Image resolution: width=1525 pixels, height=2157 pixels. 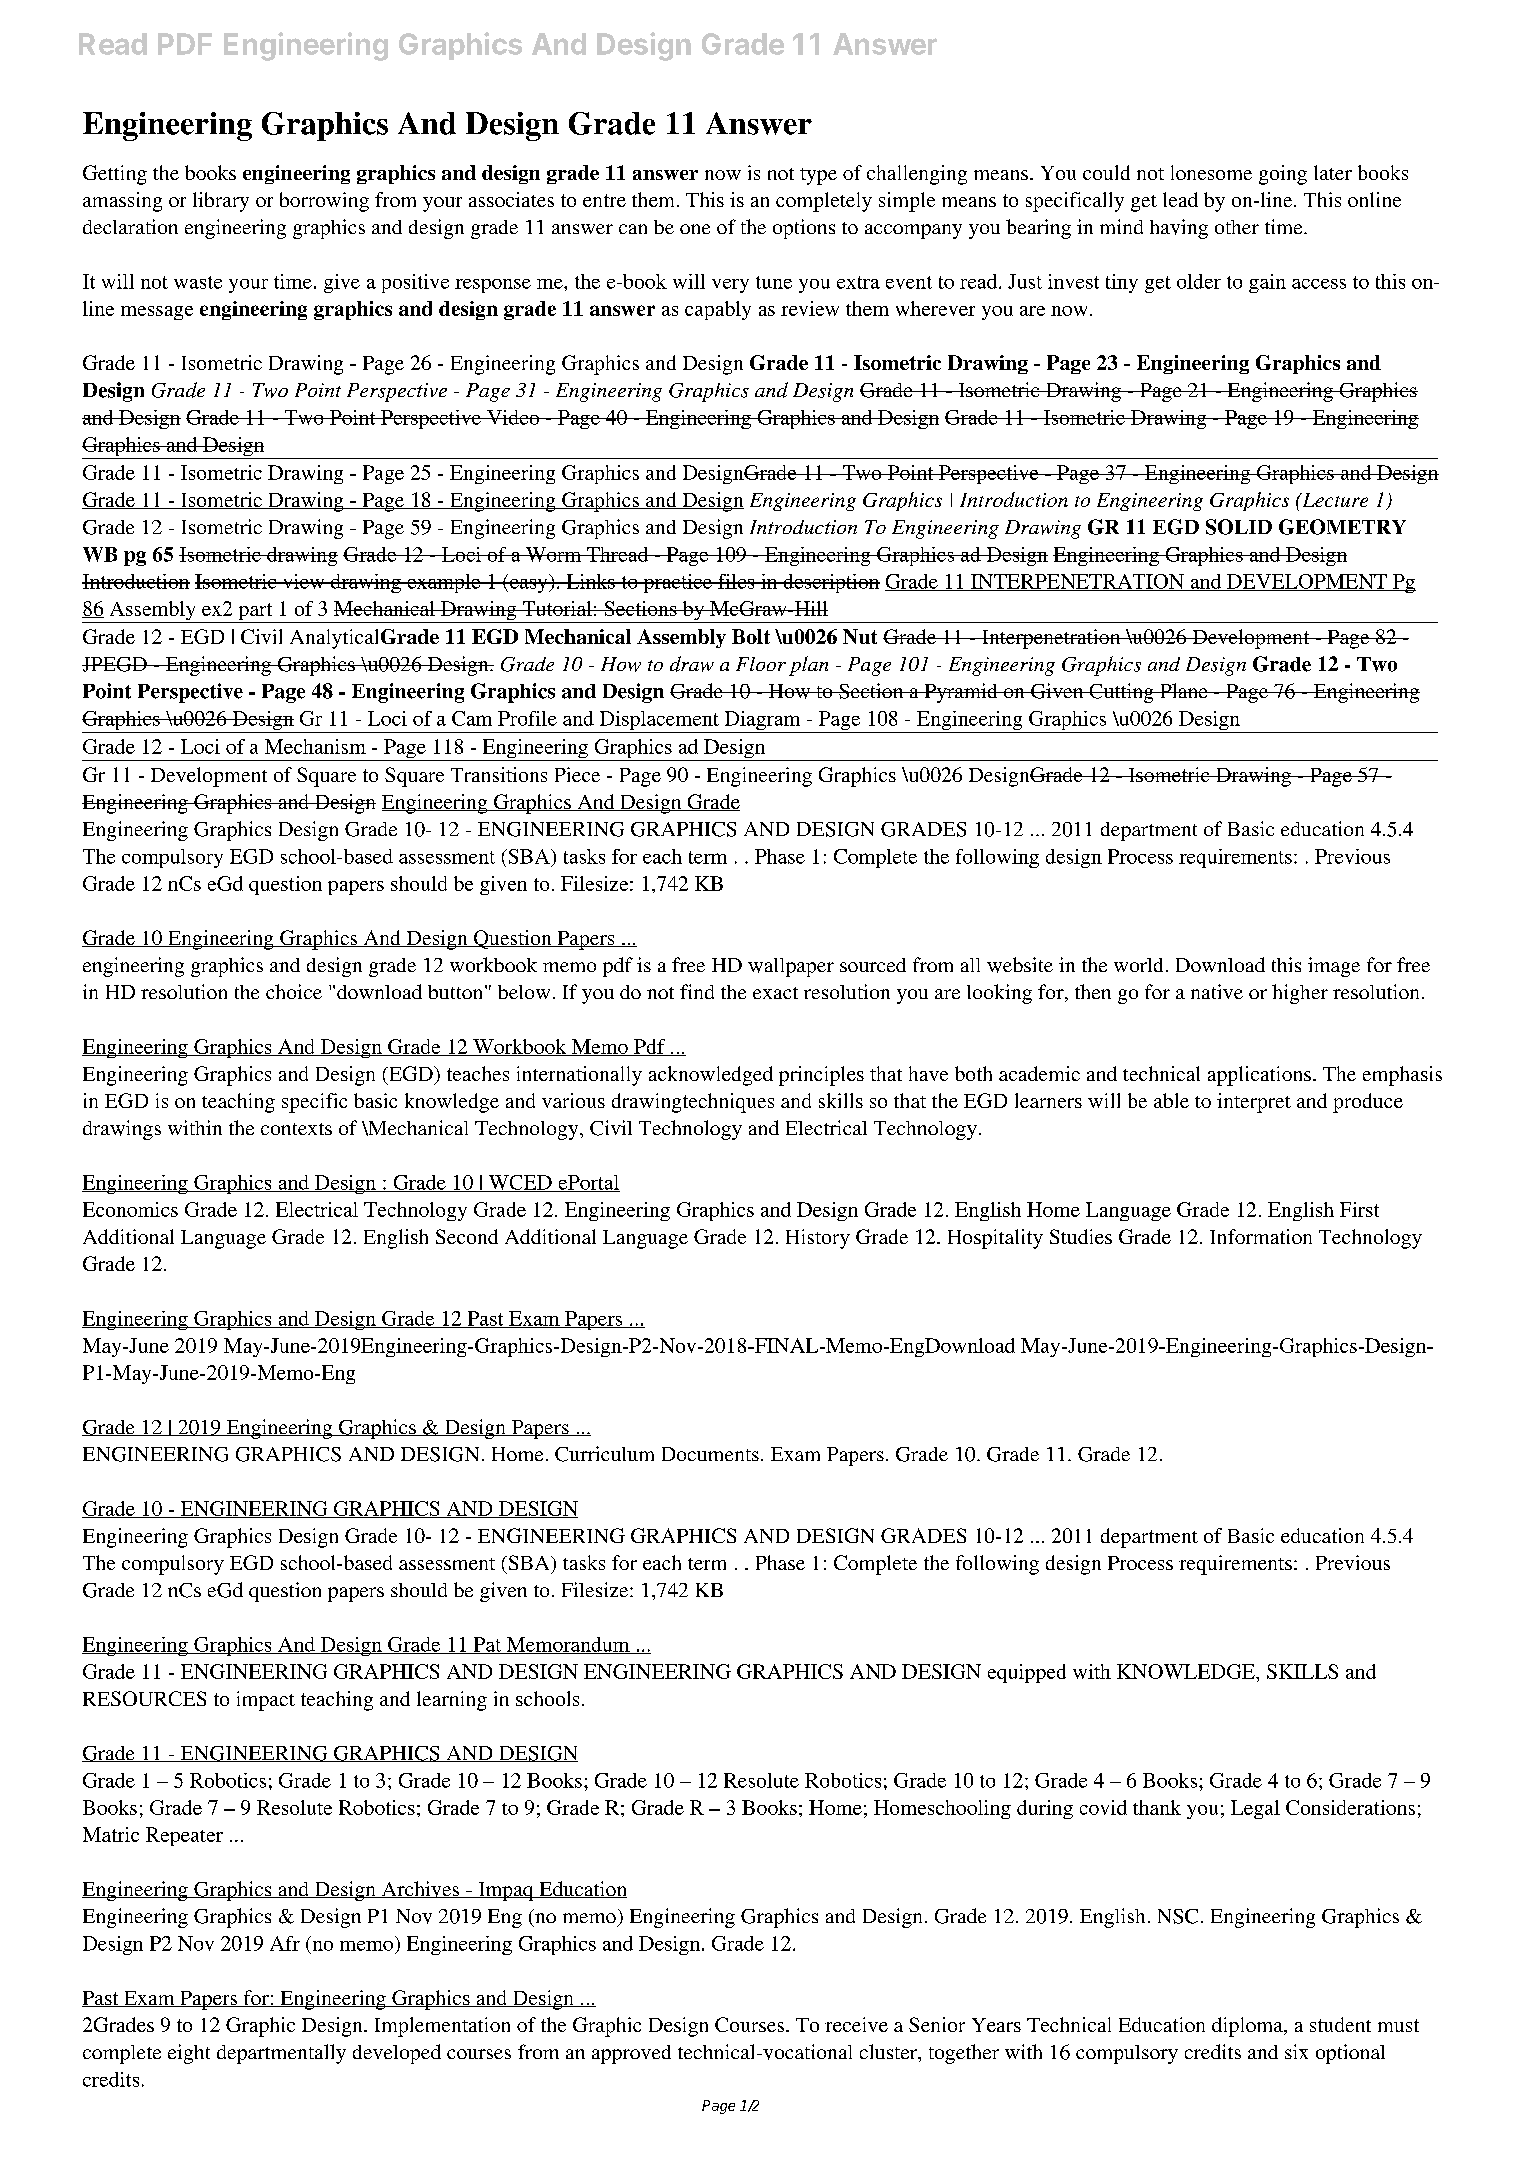 I want to click on Afr, so click(x=285, y=1943).
